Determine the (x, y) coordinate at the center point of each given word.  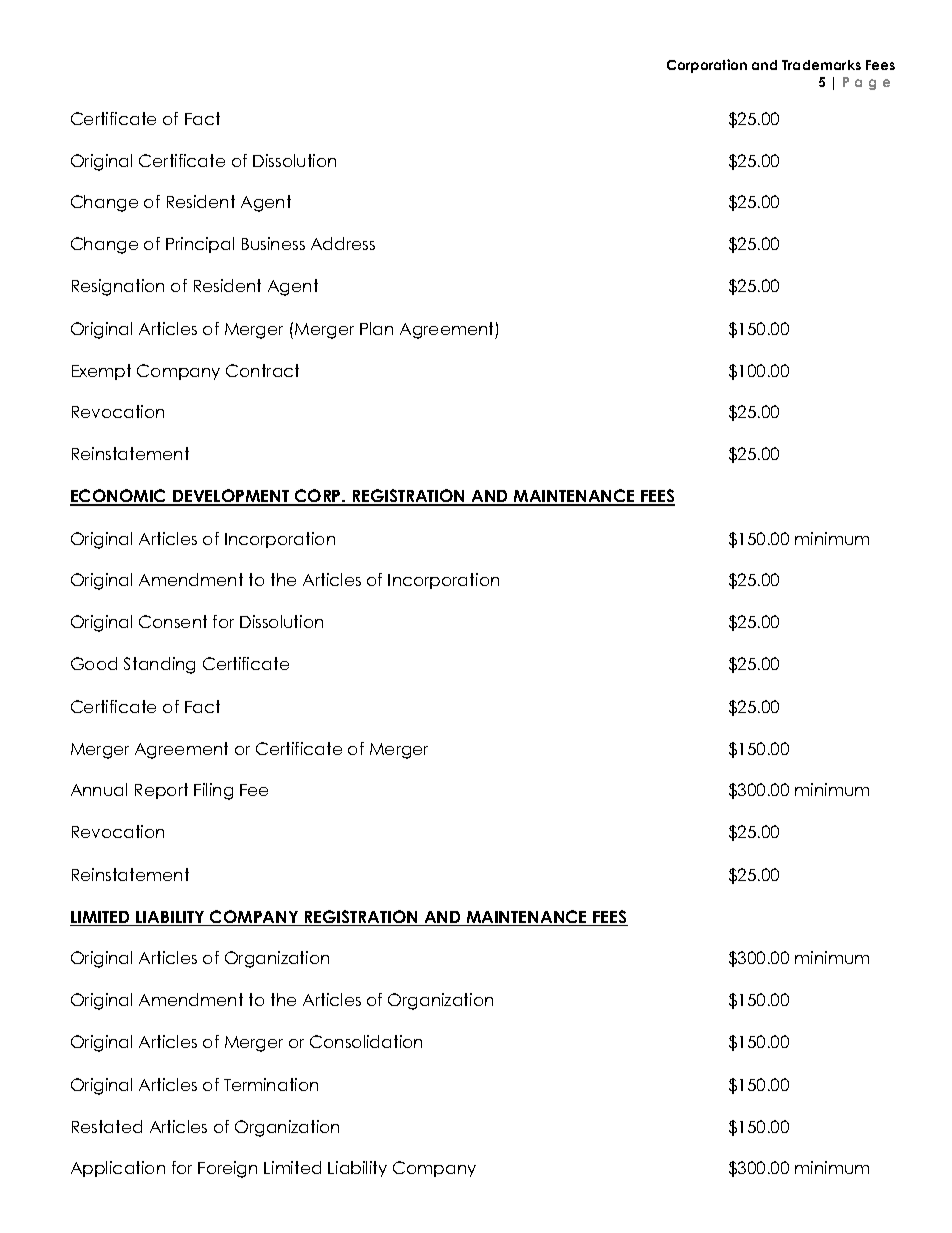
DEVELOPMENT (231, 497)
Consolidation (366, 1041)
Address (343, 243)
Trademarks (821, 65)
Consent (173, 621)
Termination (271, 1084)
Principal (200, 245)
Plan (376, 328)
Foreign (227, 1169)
